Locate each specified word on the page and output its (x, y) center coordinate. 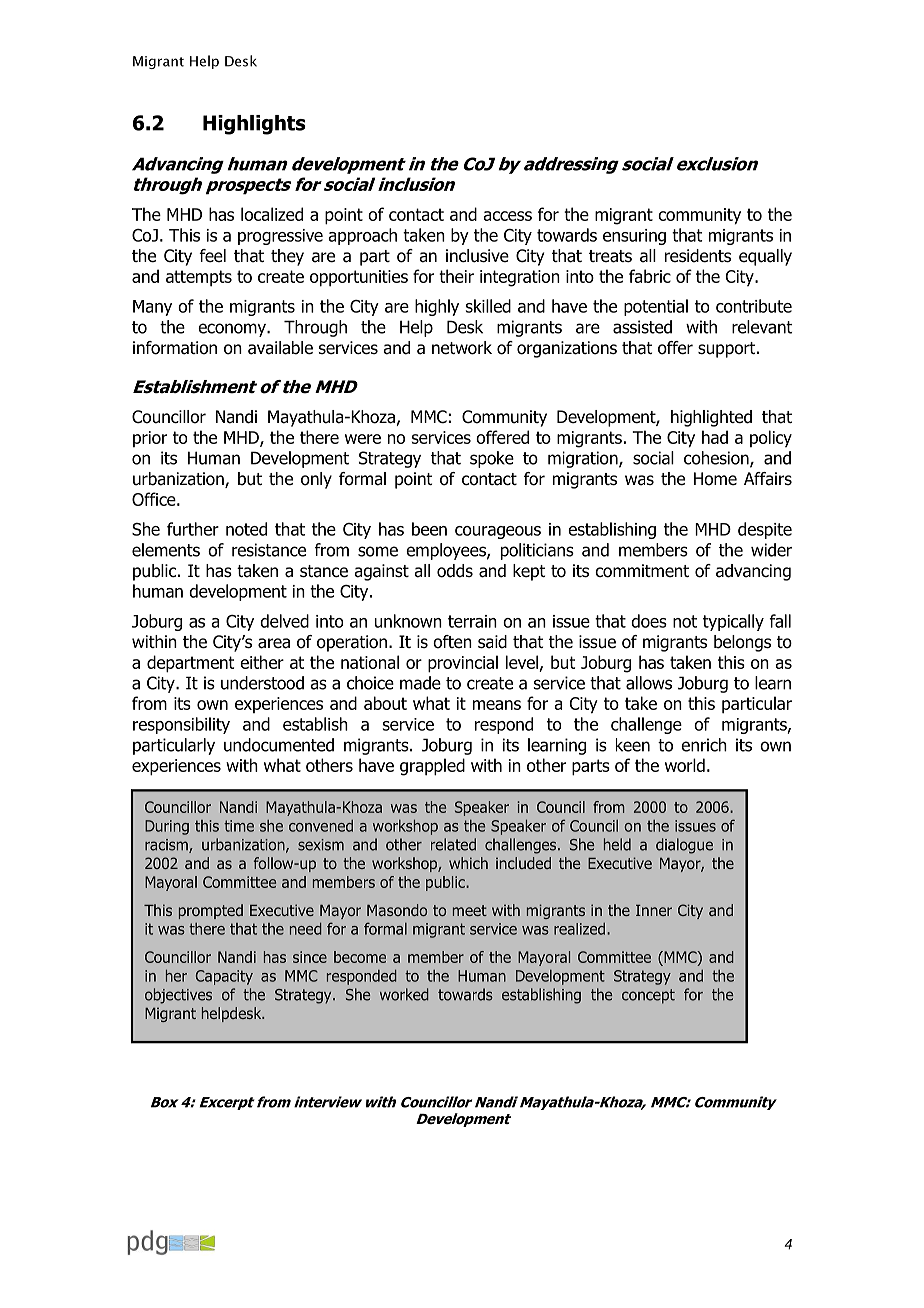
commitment (642, 571)
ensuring (634, 237)
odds (455, 571)
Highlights (254, 125)
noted (246, 529)
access (507, 216)
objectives (178, 996)
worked (404, 994)
